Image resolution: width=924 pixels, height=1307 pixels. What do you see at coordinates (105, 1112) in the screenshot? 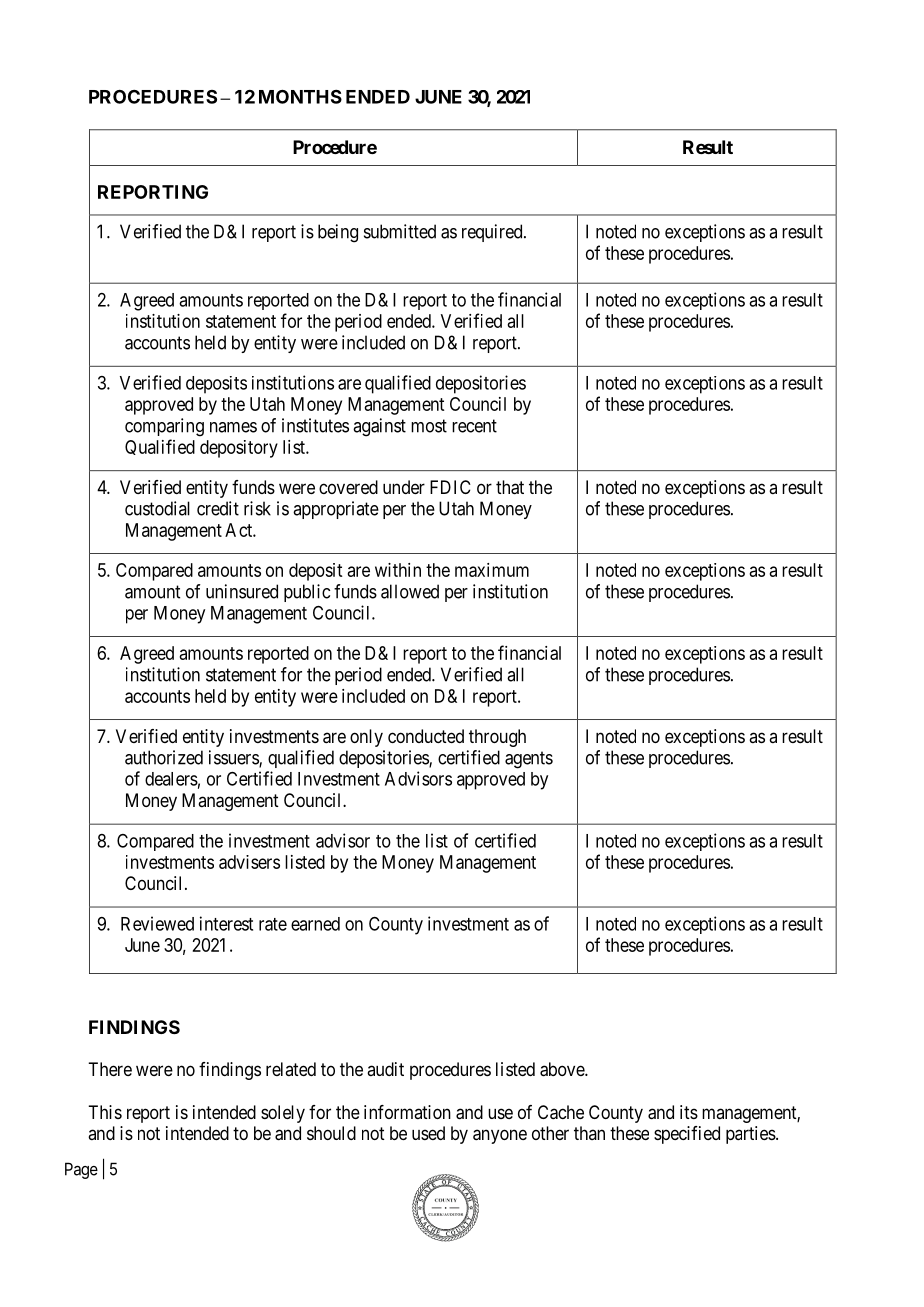
I see `This` at bounding box center [105, 1112].
